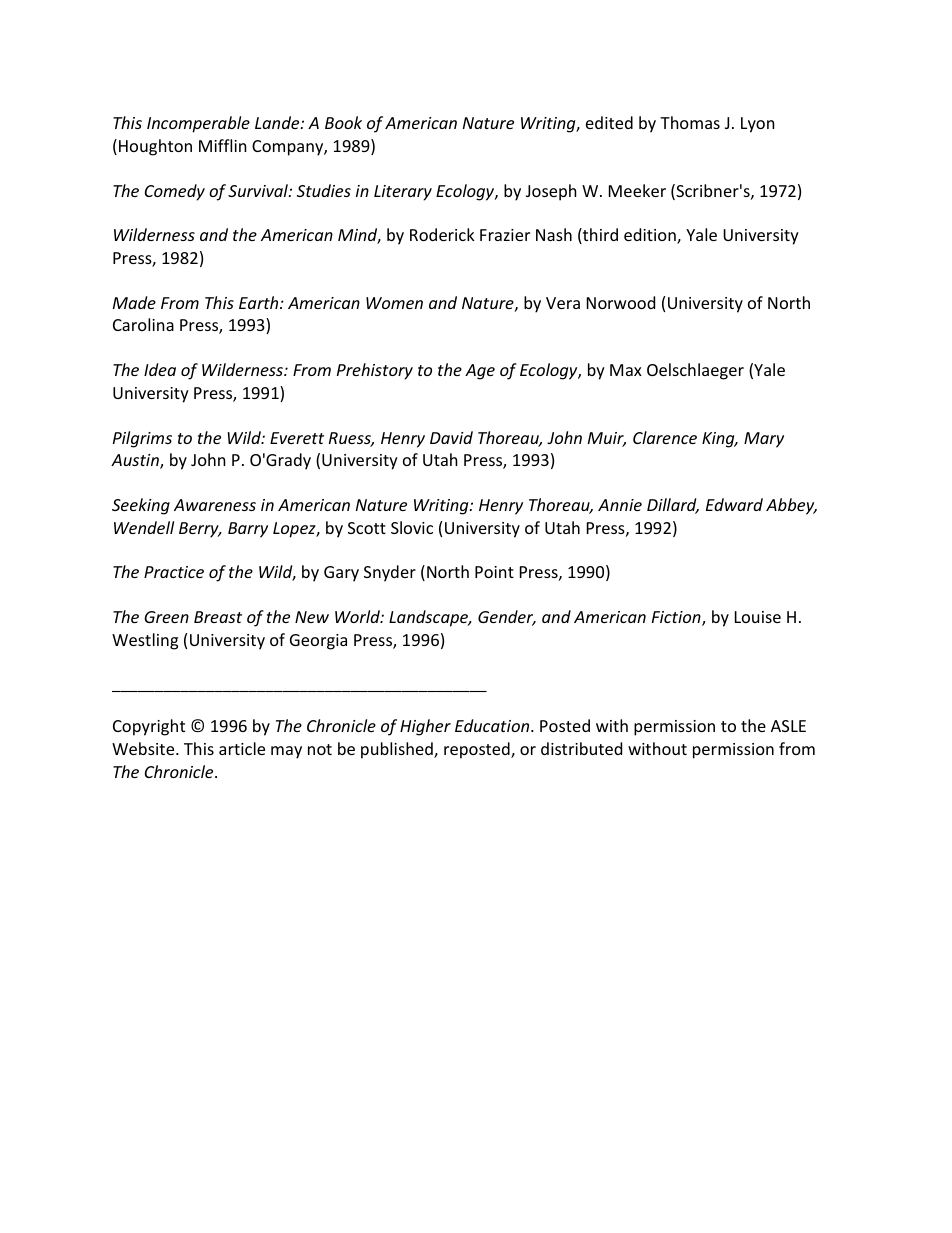  I want to click on Practice, so click(174, 572).
